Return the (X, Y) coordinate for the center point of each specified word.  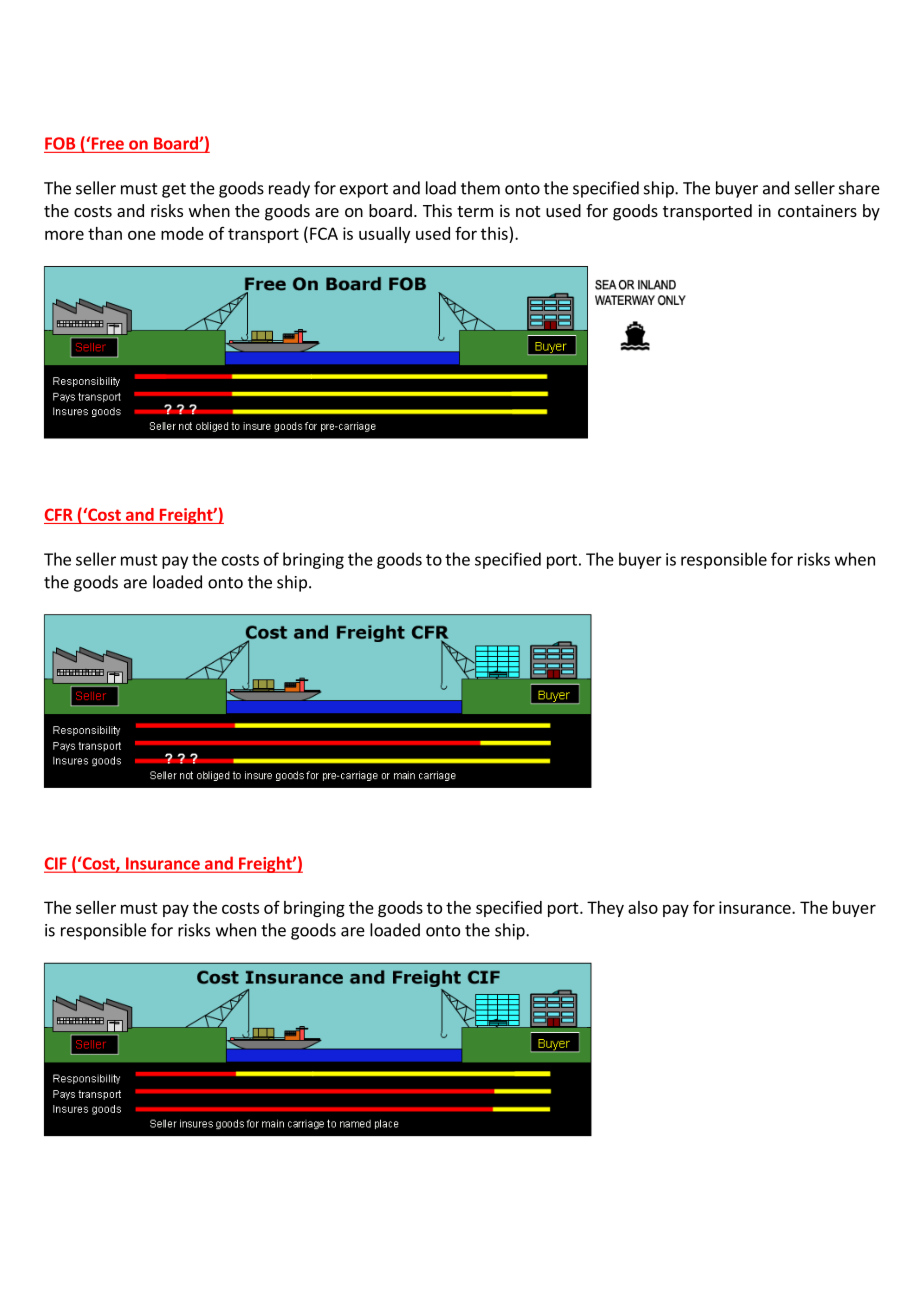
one (142, 235)
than (105, 233)
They (605, 909)
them (480, 188)
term (475, 211)
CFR (59, 514)
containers (817, 210)
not (528, 211)
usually (384, 235)
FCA (324, 233)
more (64, 235)
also (643, 907)
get (174, 190)
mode (182, 233)
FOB (60, 143)
